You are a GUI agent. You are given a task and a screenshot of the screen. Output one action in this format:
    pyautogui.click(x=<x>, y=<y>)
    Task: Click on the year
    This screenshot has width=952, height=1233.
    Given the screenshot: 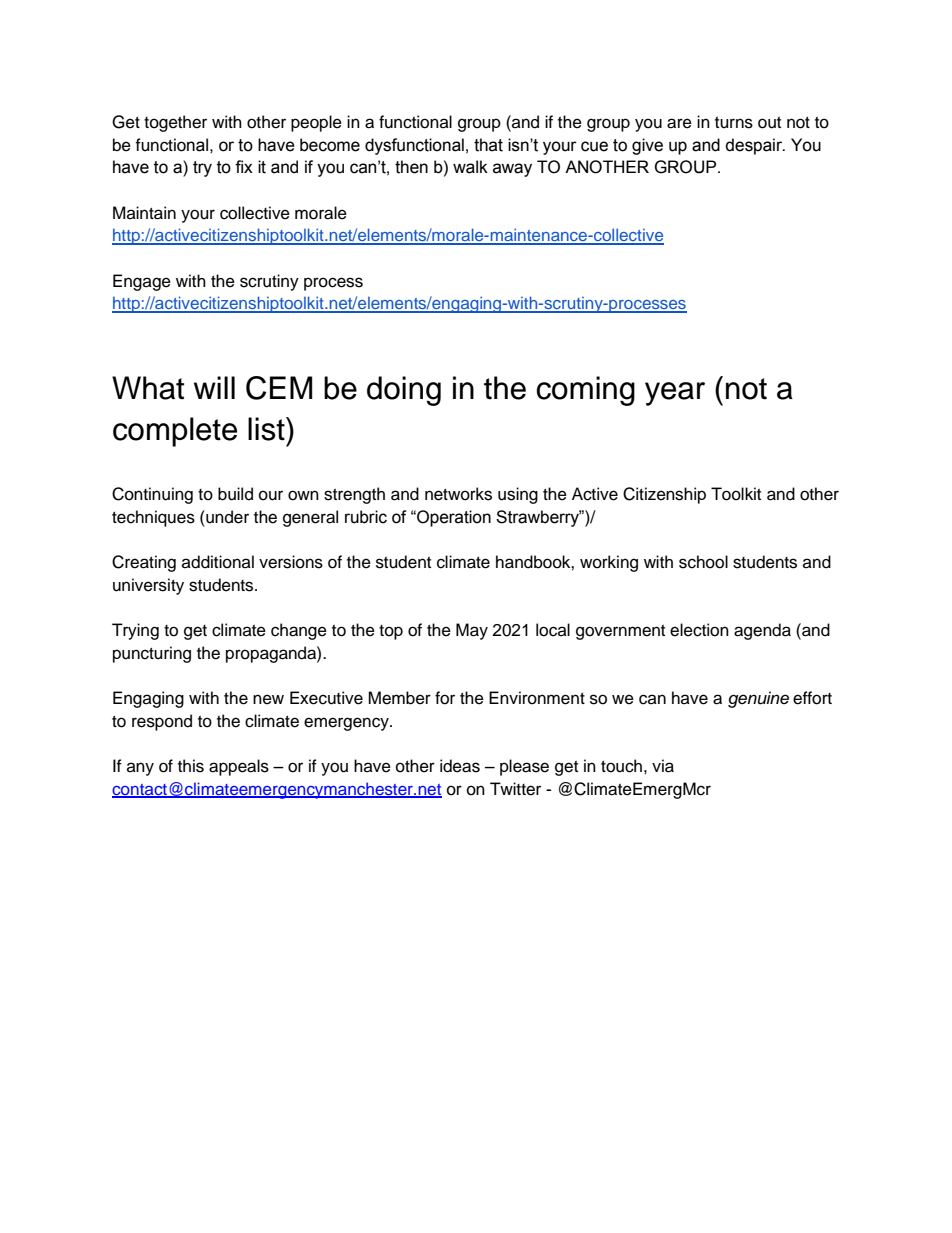 What is the action you would take?
    pyautogui.click(x=675, y=394)
